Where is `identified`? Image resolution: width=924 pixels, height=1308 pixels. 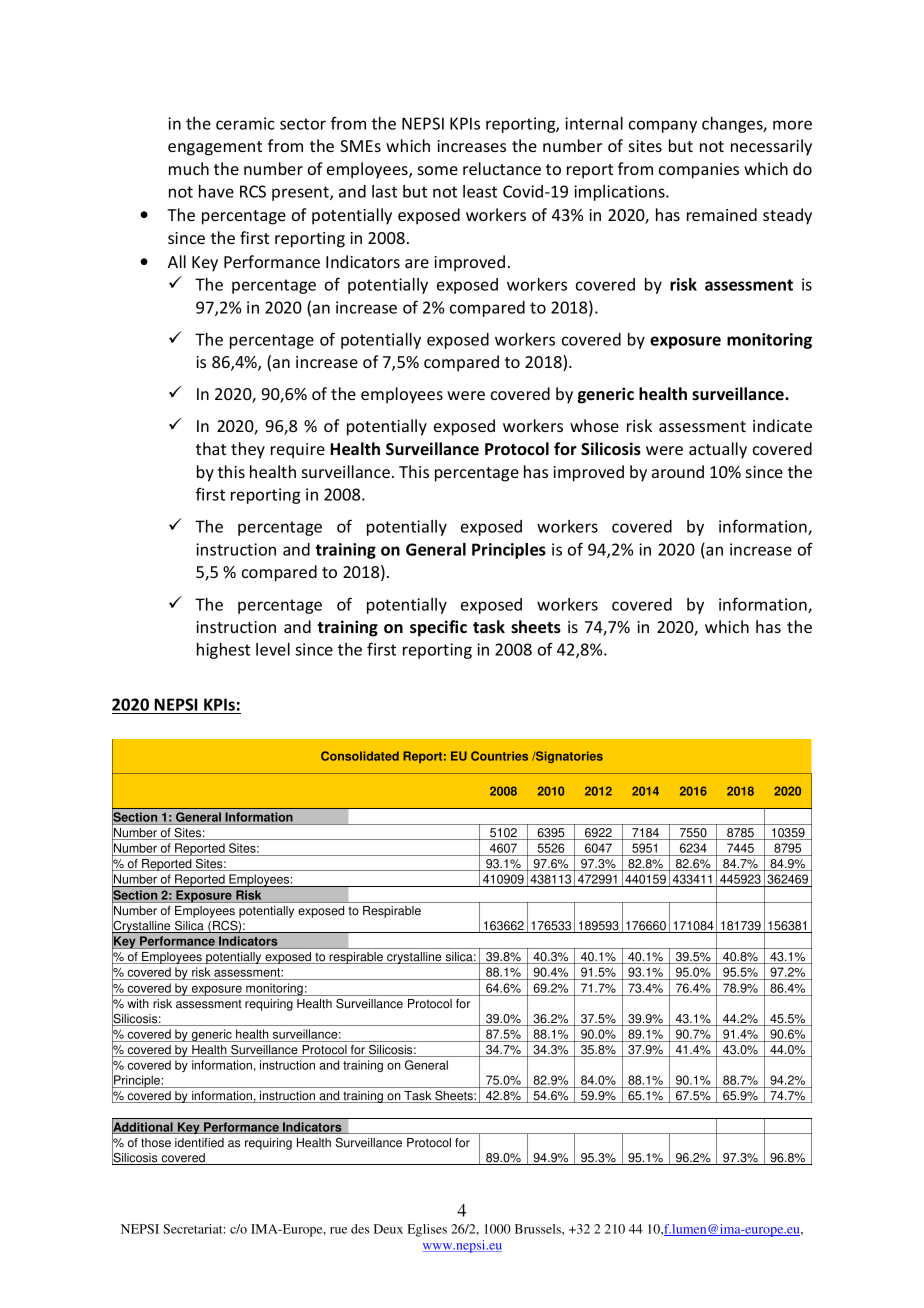 identified is located at coordinates (199, 1143).
